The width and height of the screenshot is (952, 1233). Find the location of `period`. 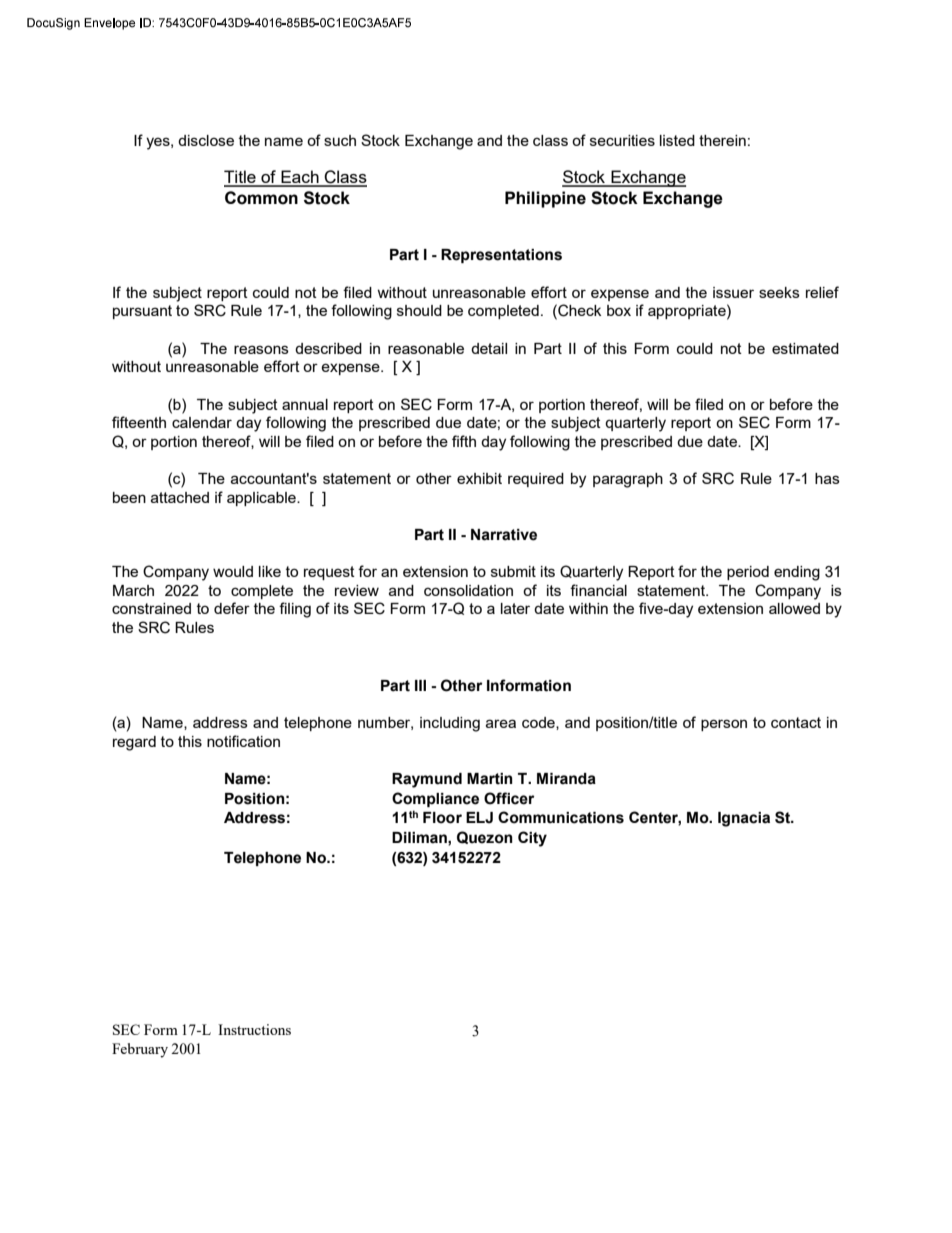

period is located at coordinates (748, 573).
